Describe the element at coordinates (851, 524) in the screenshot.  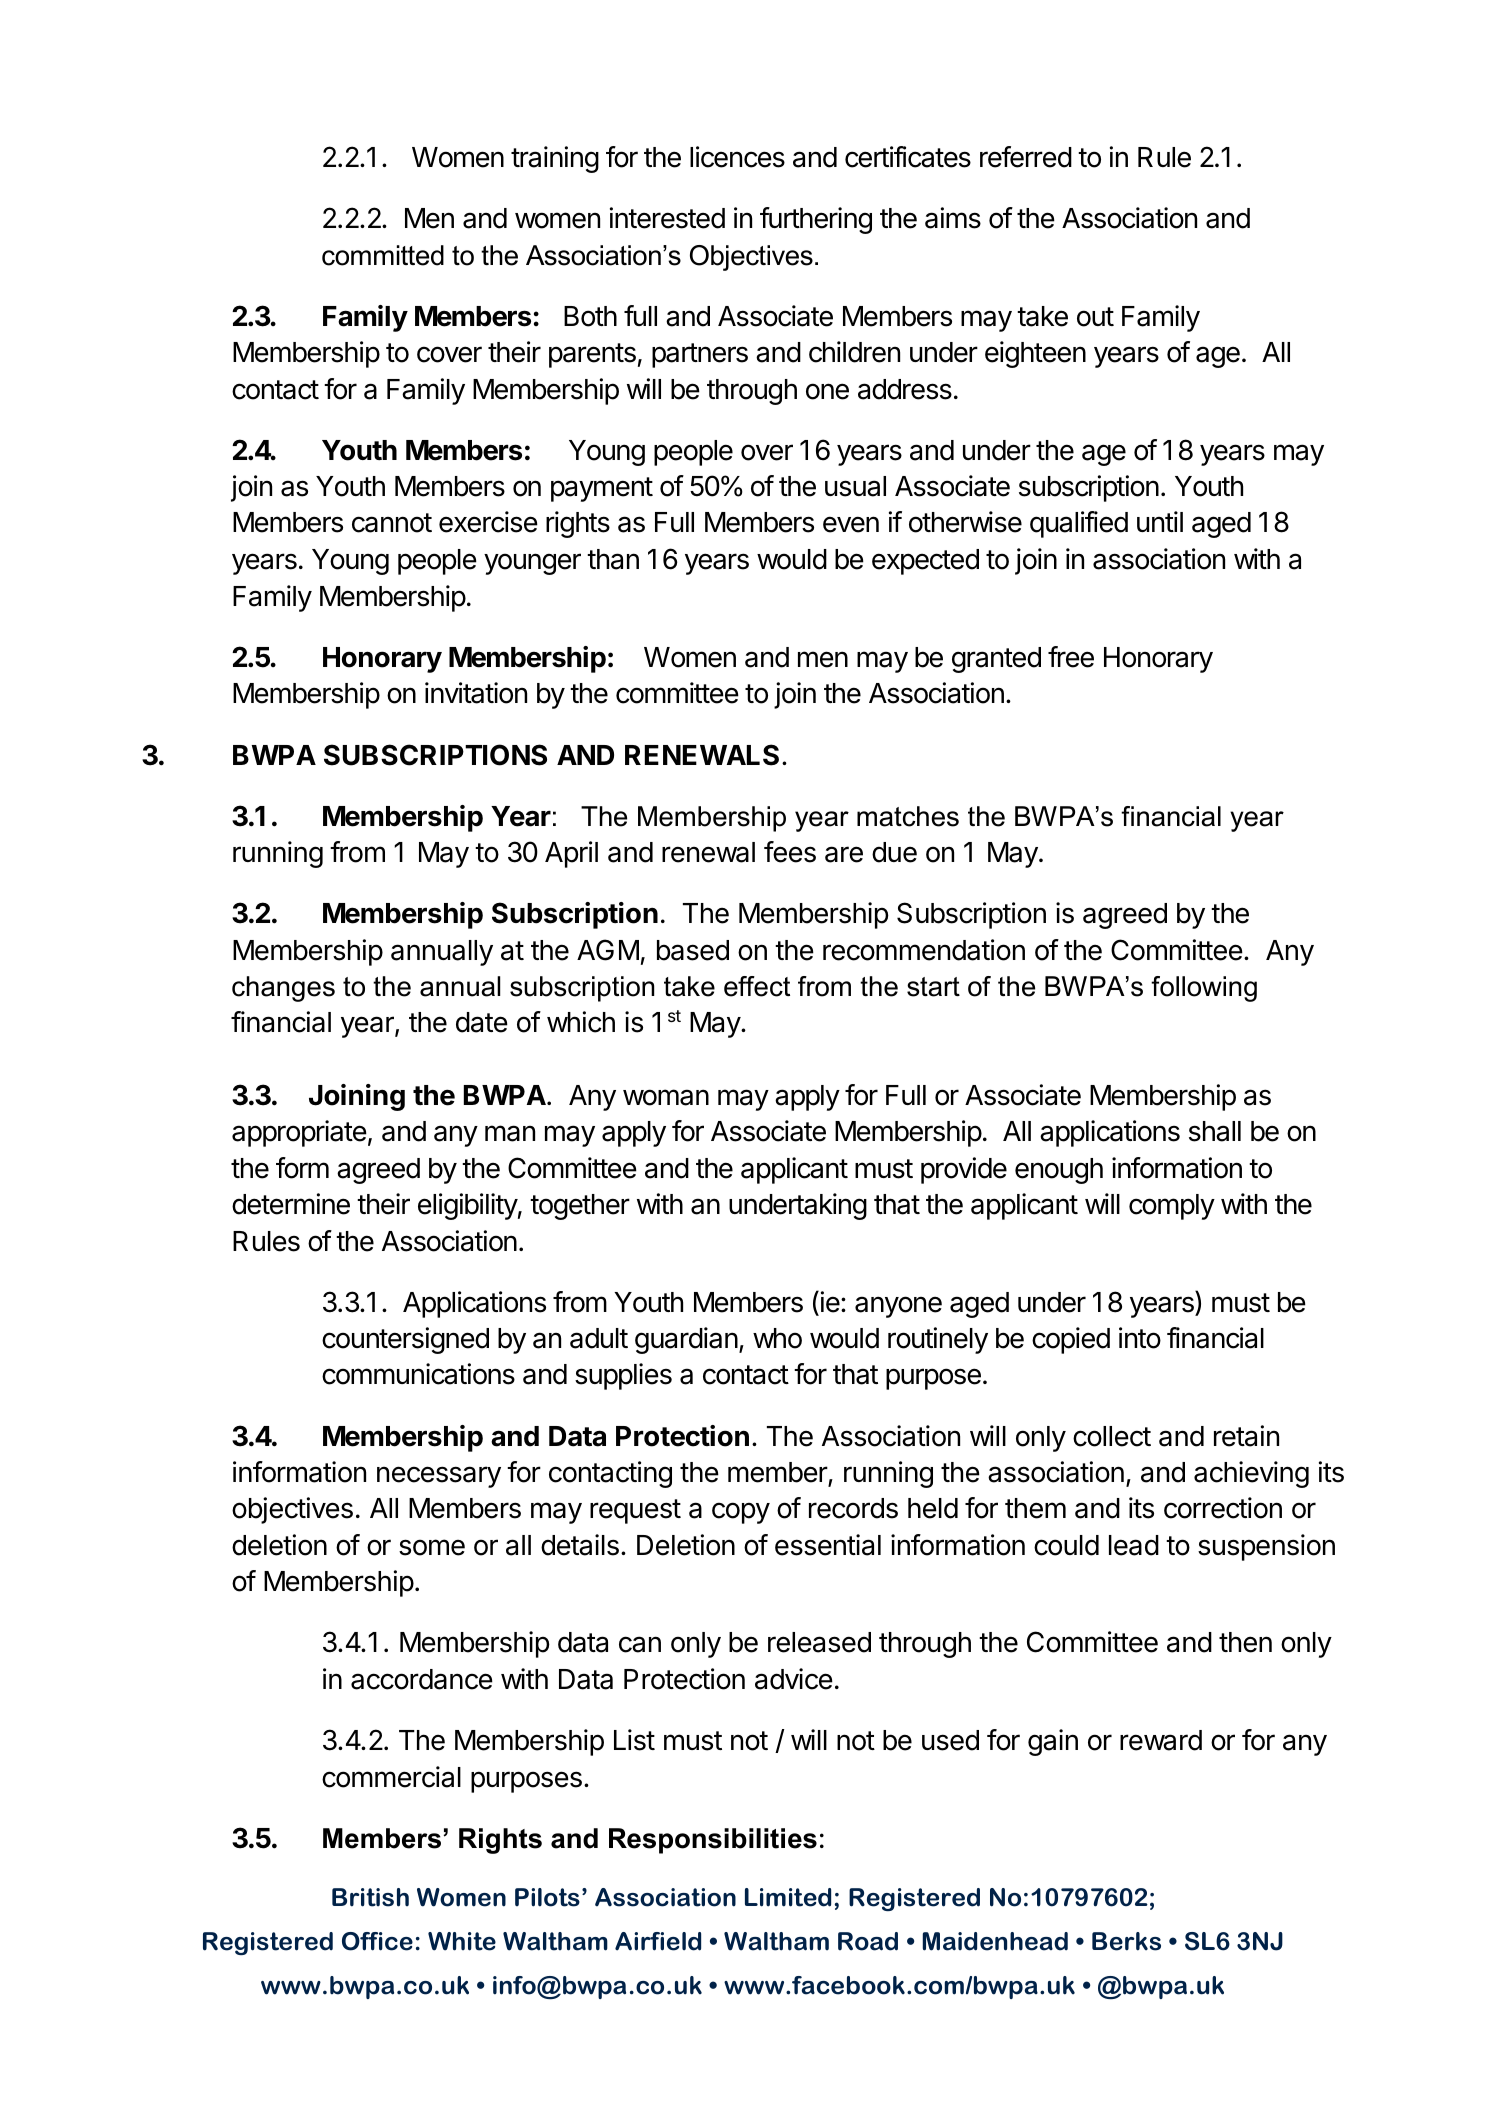
I see `even` at that location.
